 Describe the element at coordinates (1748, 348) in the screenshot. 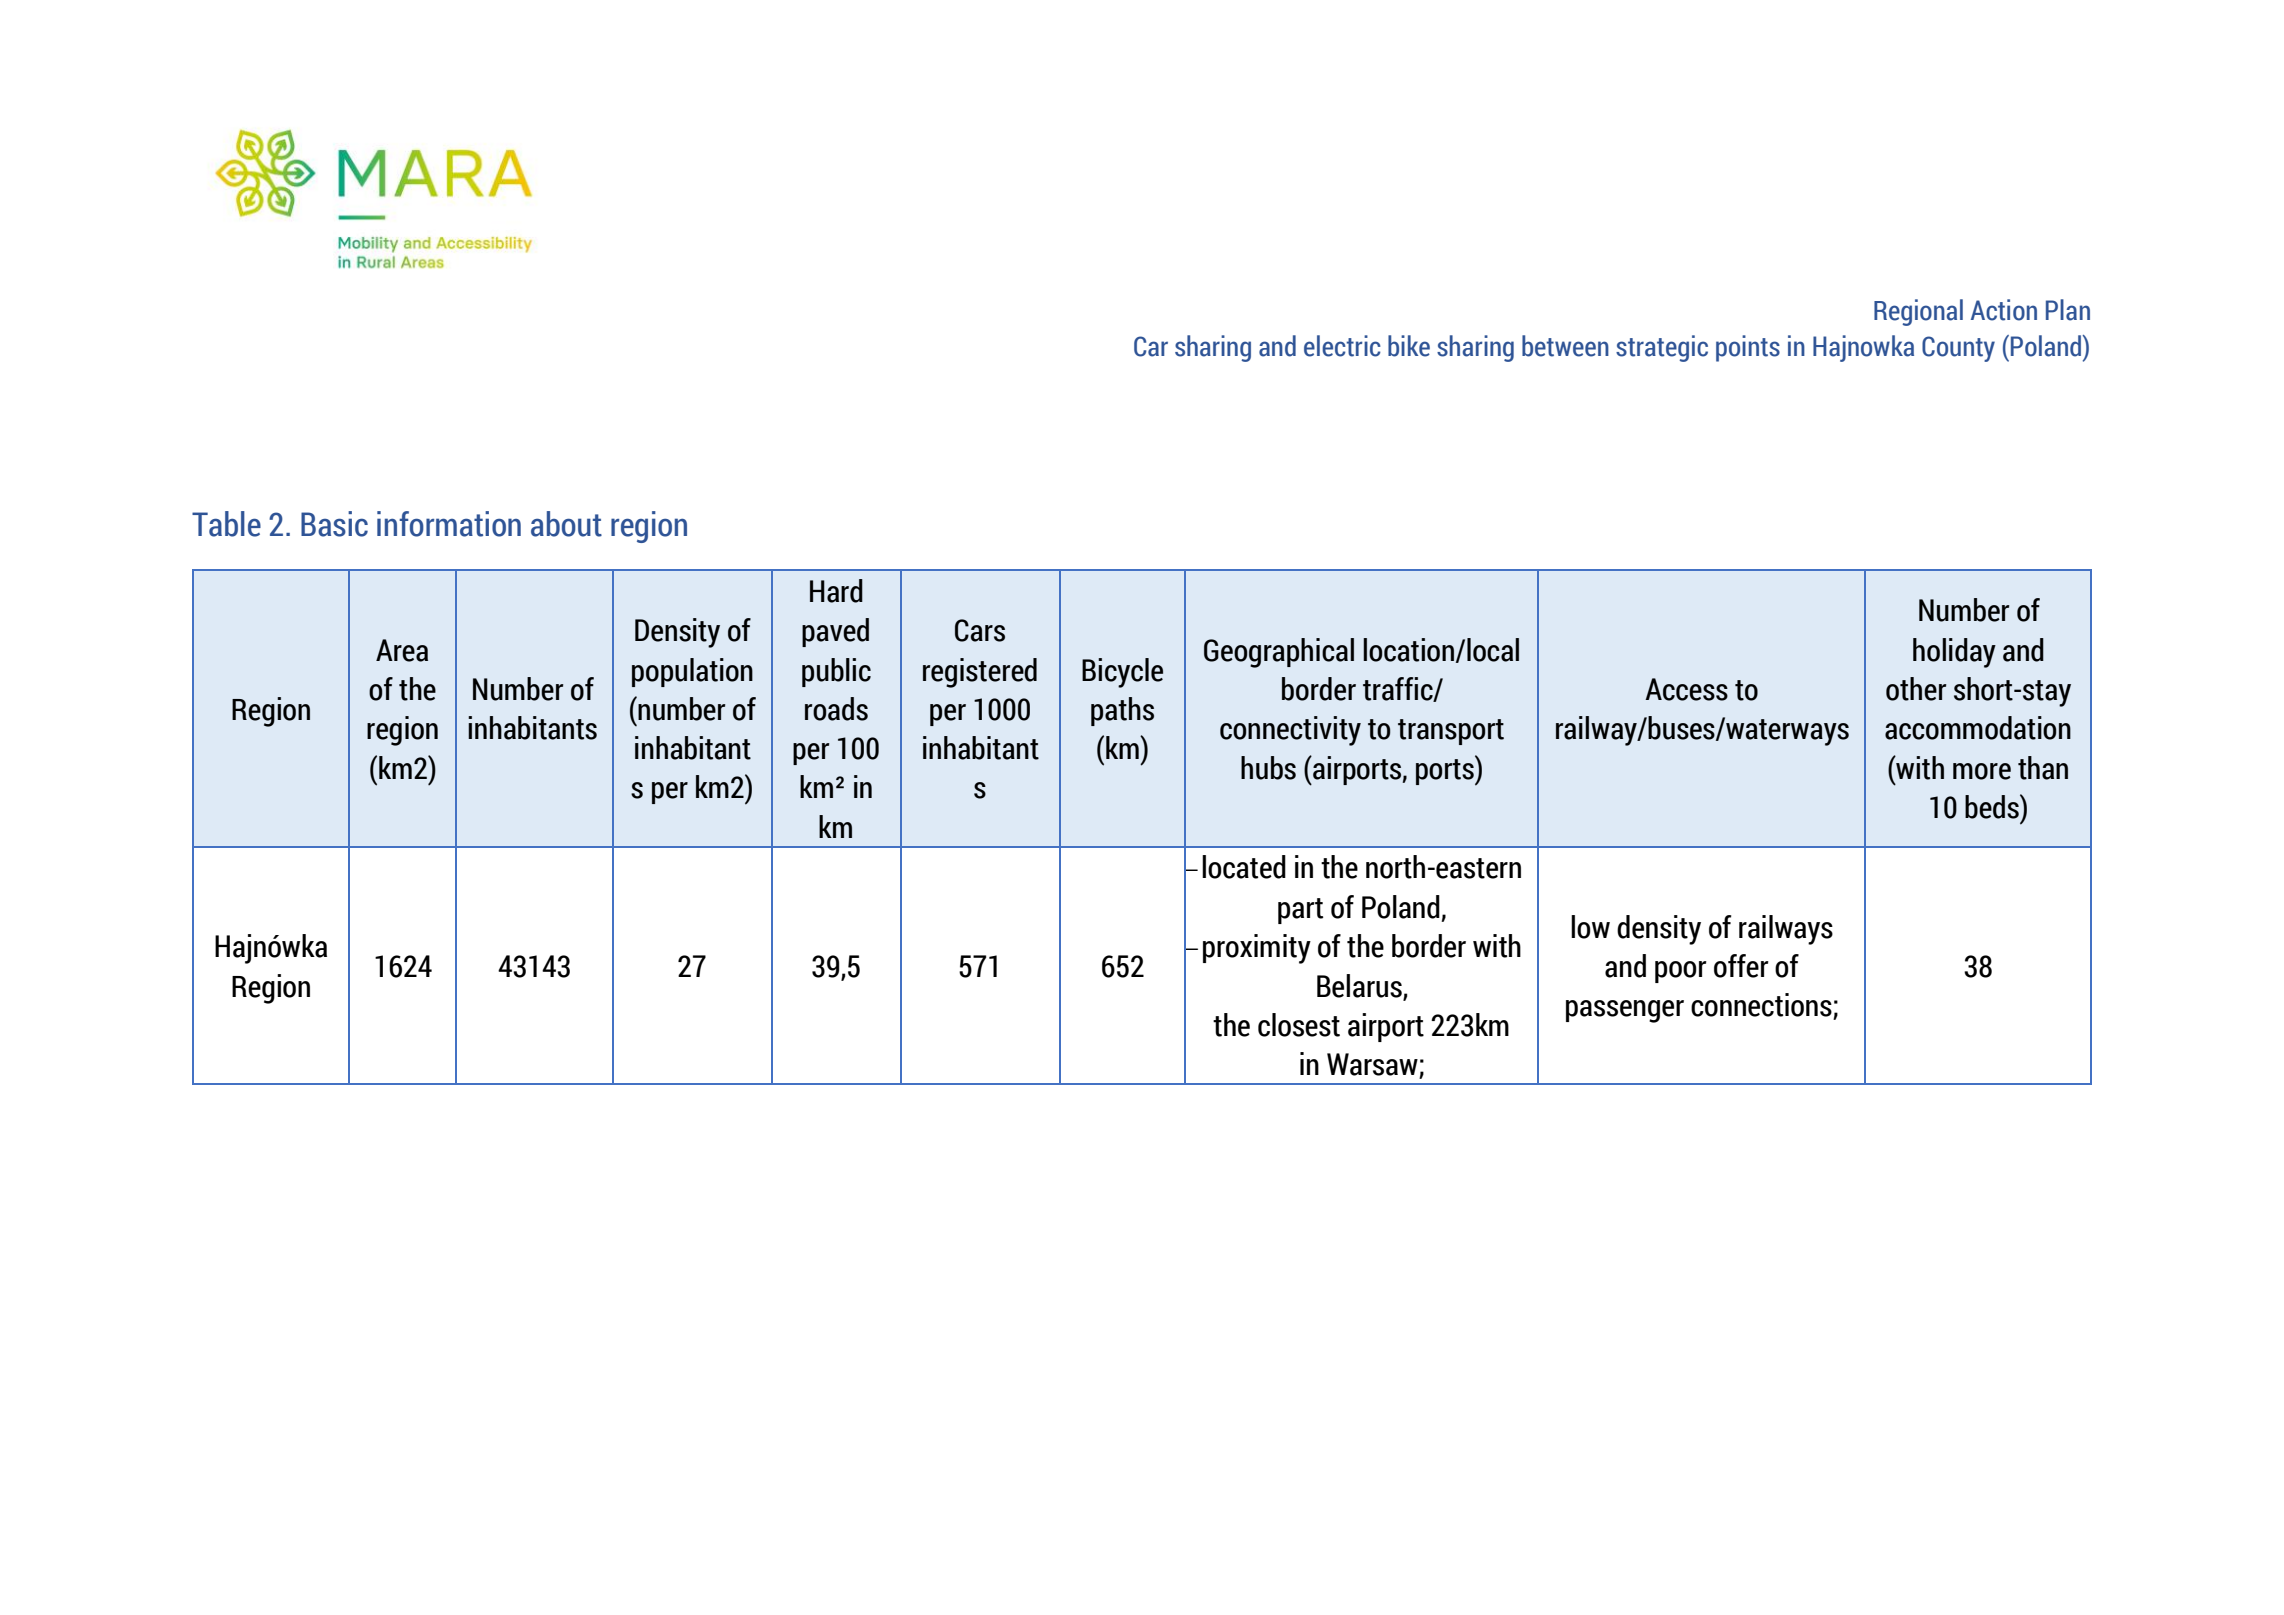

I see `points` at that location.
